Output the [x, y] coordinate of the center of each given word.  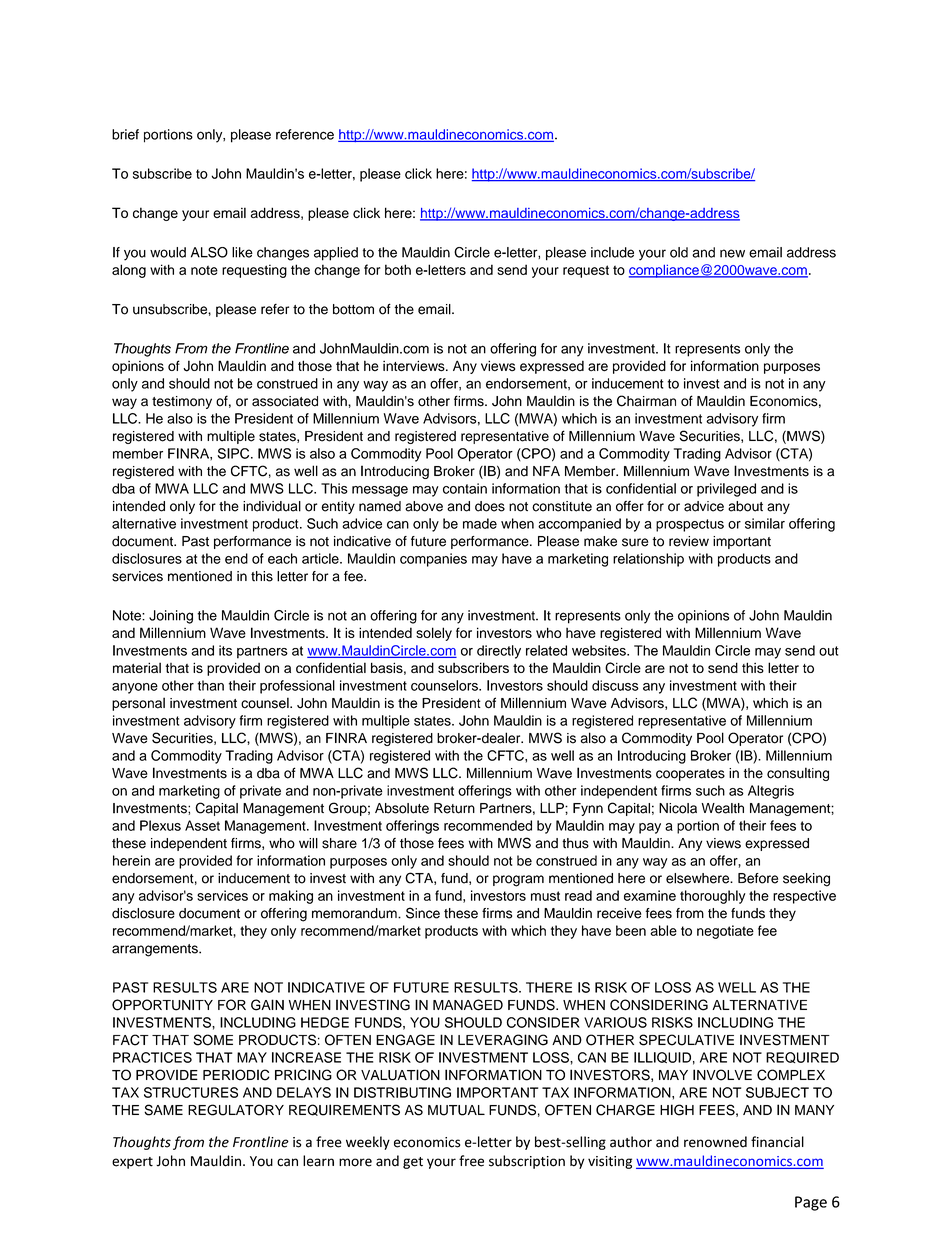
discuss [615, 685]
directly [499, 652]
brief [125, 134]
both [398, 269]
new [732, 253]
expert [132, 1163]
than [210, 685]
